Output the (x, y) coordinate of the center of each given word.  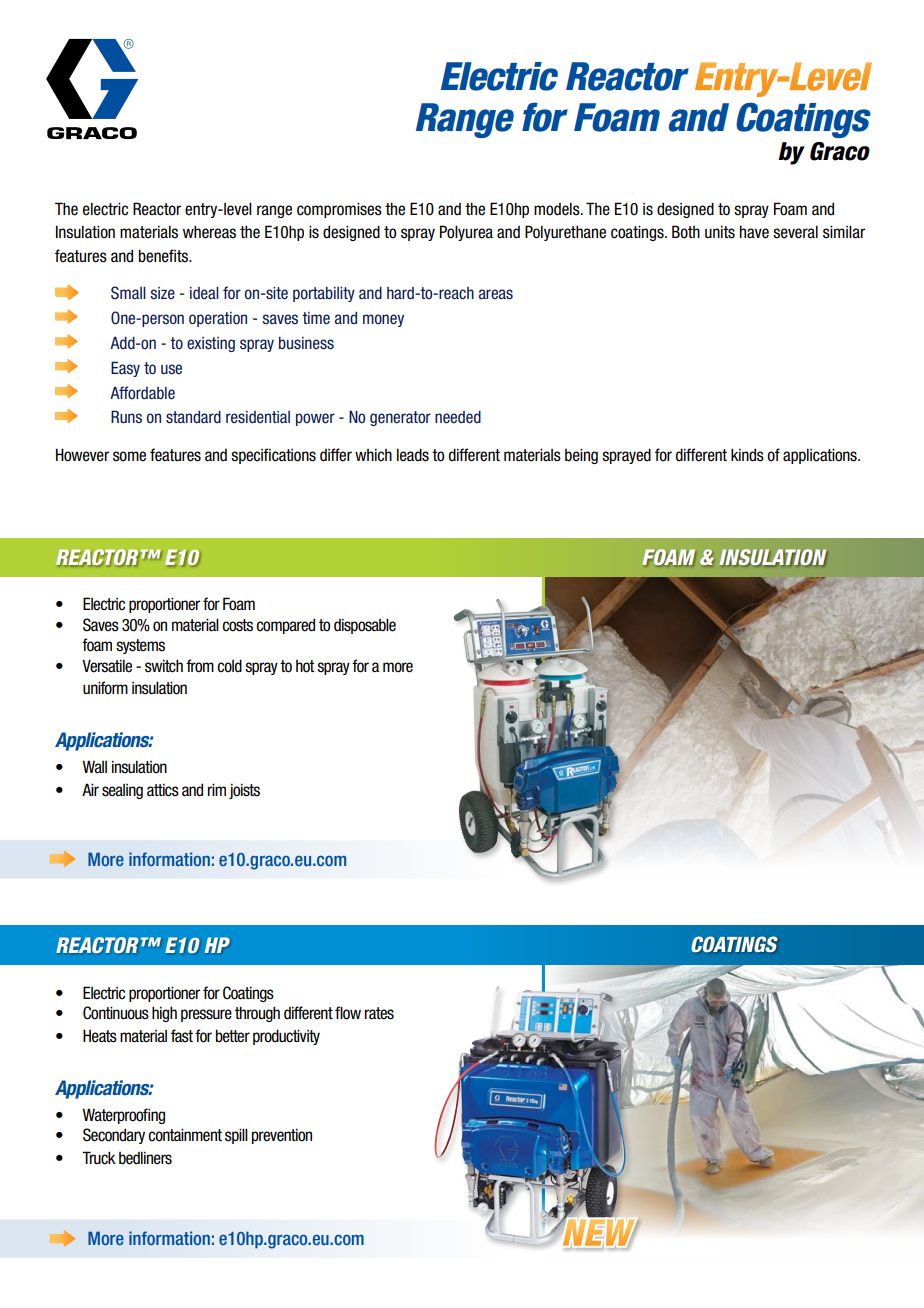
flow (348, 1013)
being (581, 456)
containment (185, 1135)
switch (164, 666)
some (129, 456)
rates (379, 1013)
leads (413, 455)
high (164, 1014)
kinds (747, 455)
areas (496, 294)
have (754, 232)
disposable (365, 626)
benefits (165, 256)
